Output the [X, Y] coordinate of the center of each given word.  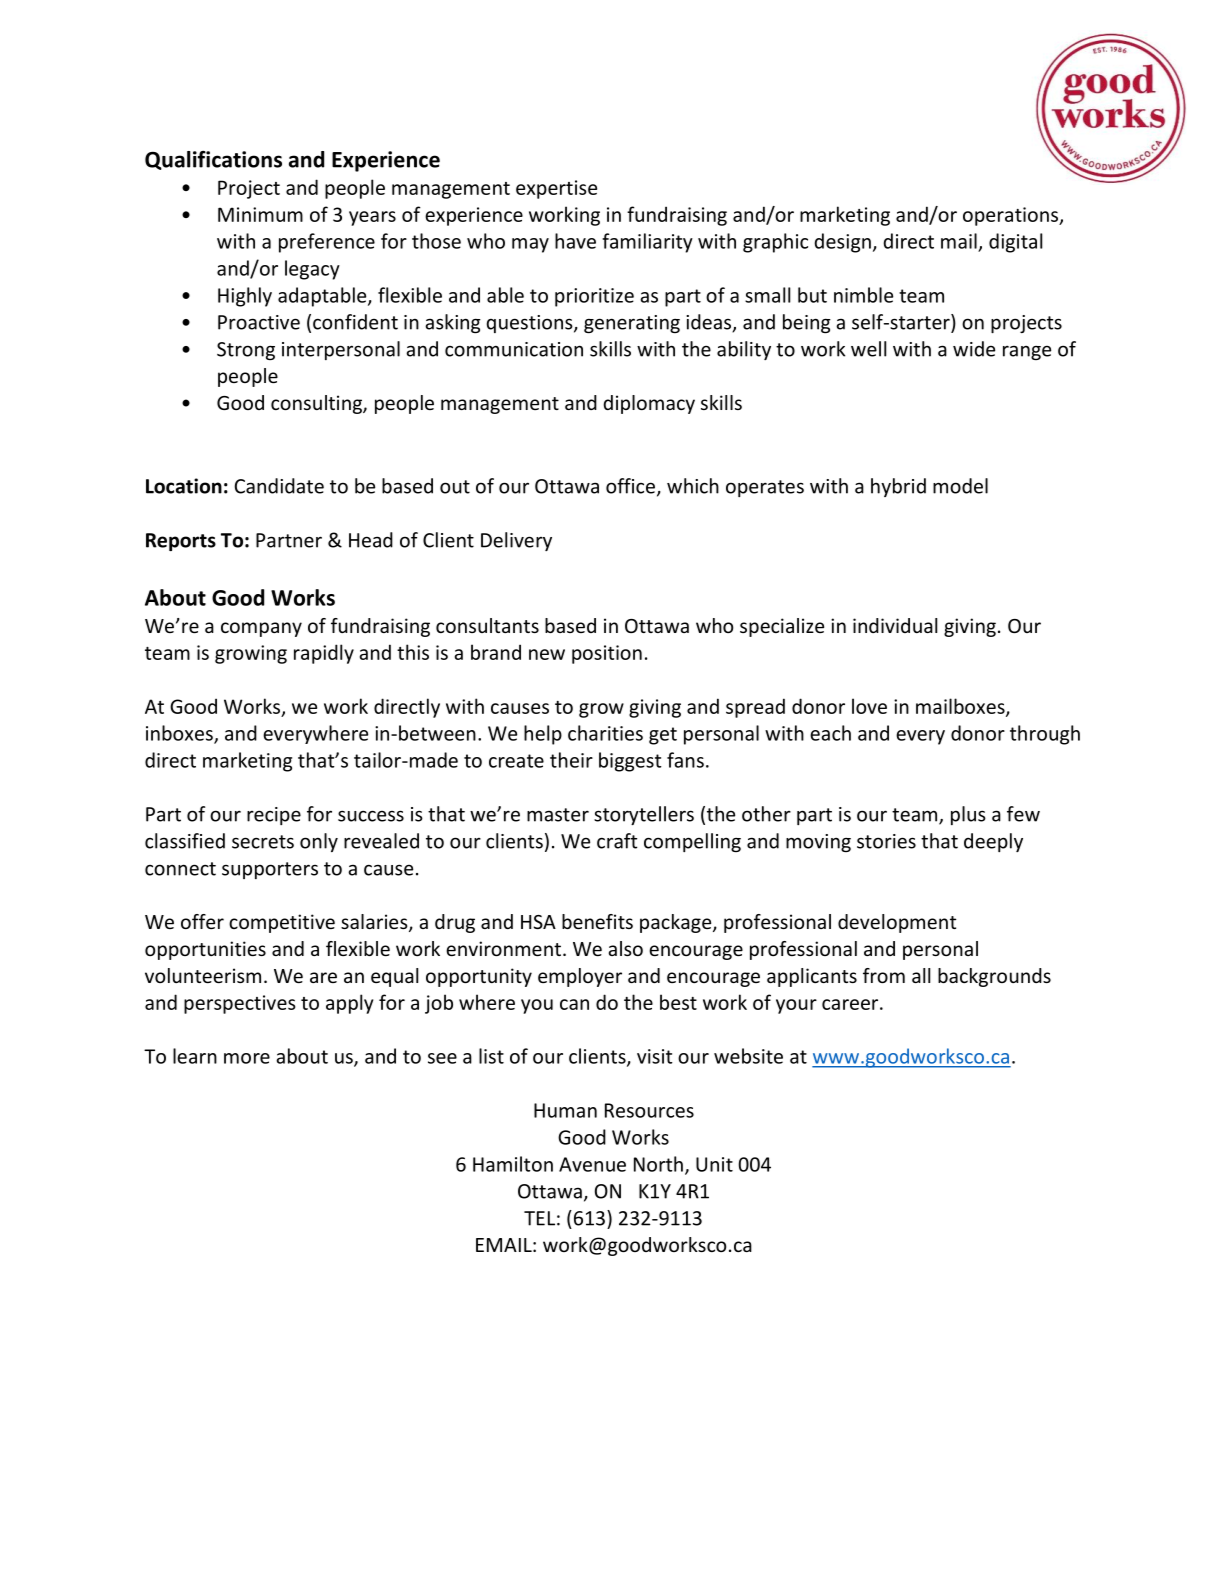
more [247, 1058]
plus [968, 815]
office [630, 486]
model [960, 486]
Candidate [279, 486]
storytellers [644, 815]
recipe [274, 816]
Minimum [260, 214]
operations [1011, 216]
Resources [649, 1110]
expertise [556, 189]
